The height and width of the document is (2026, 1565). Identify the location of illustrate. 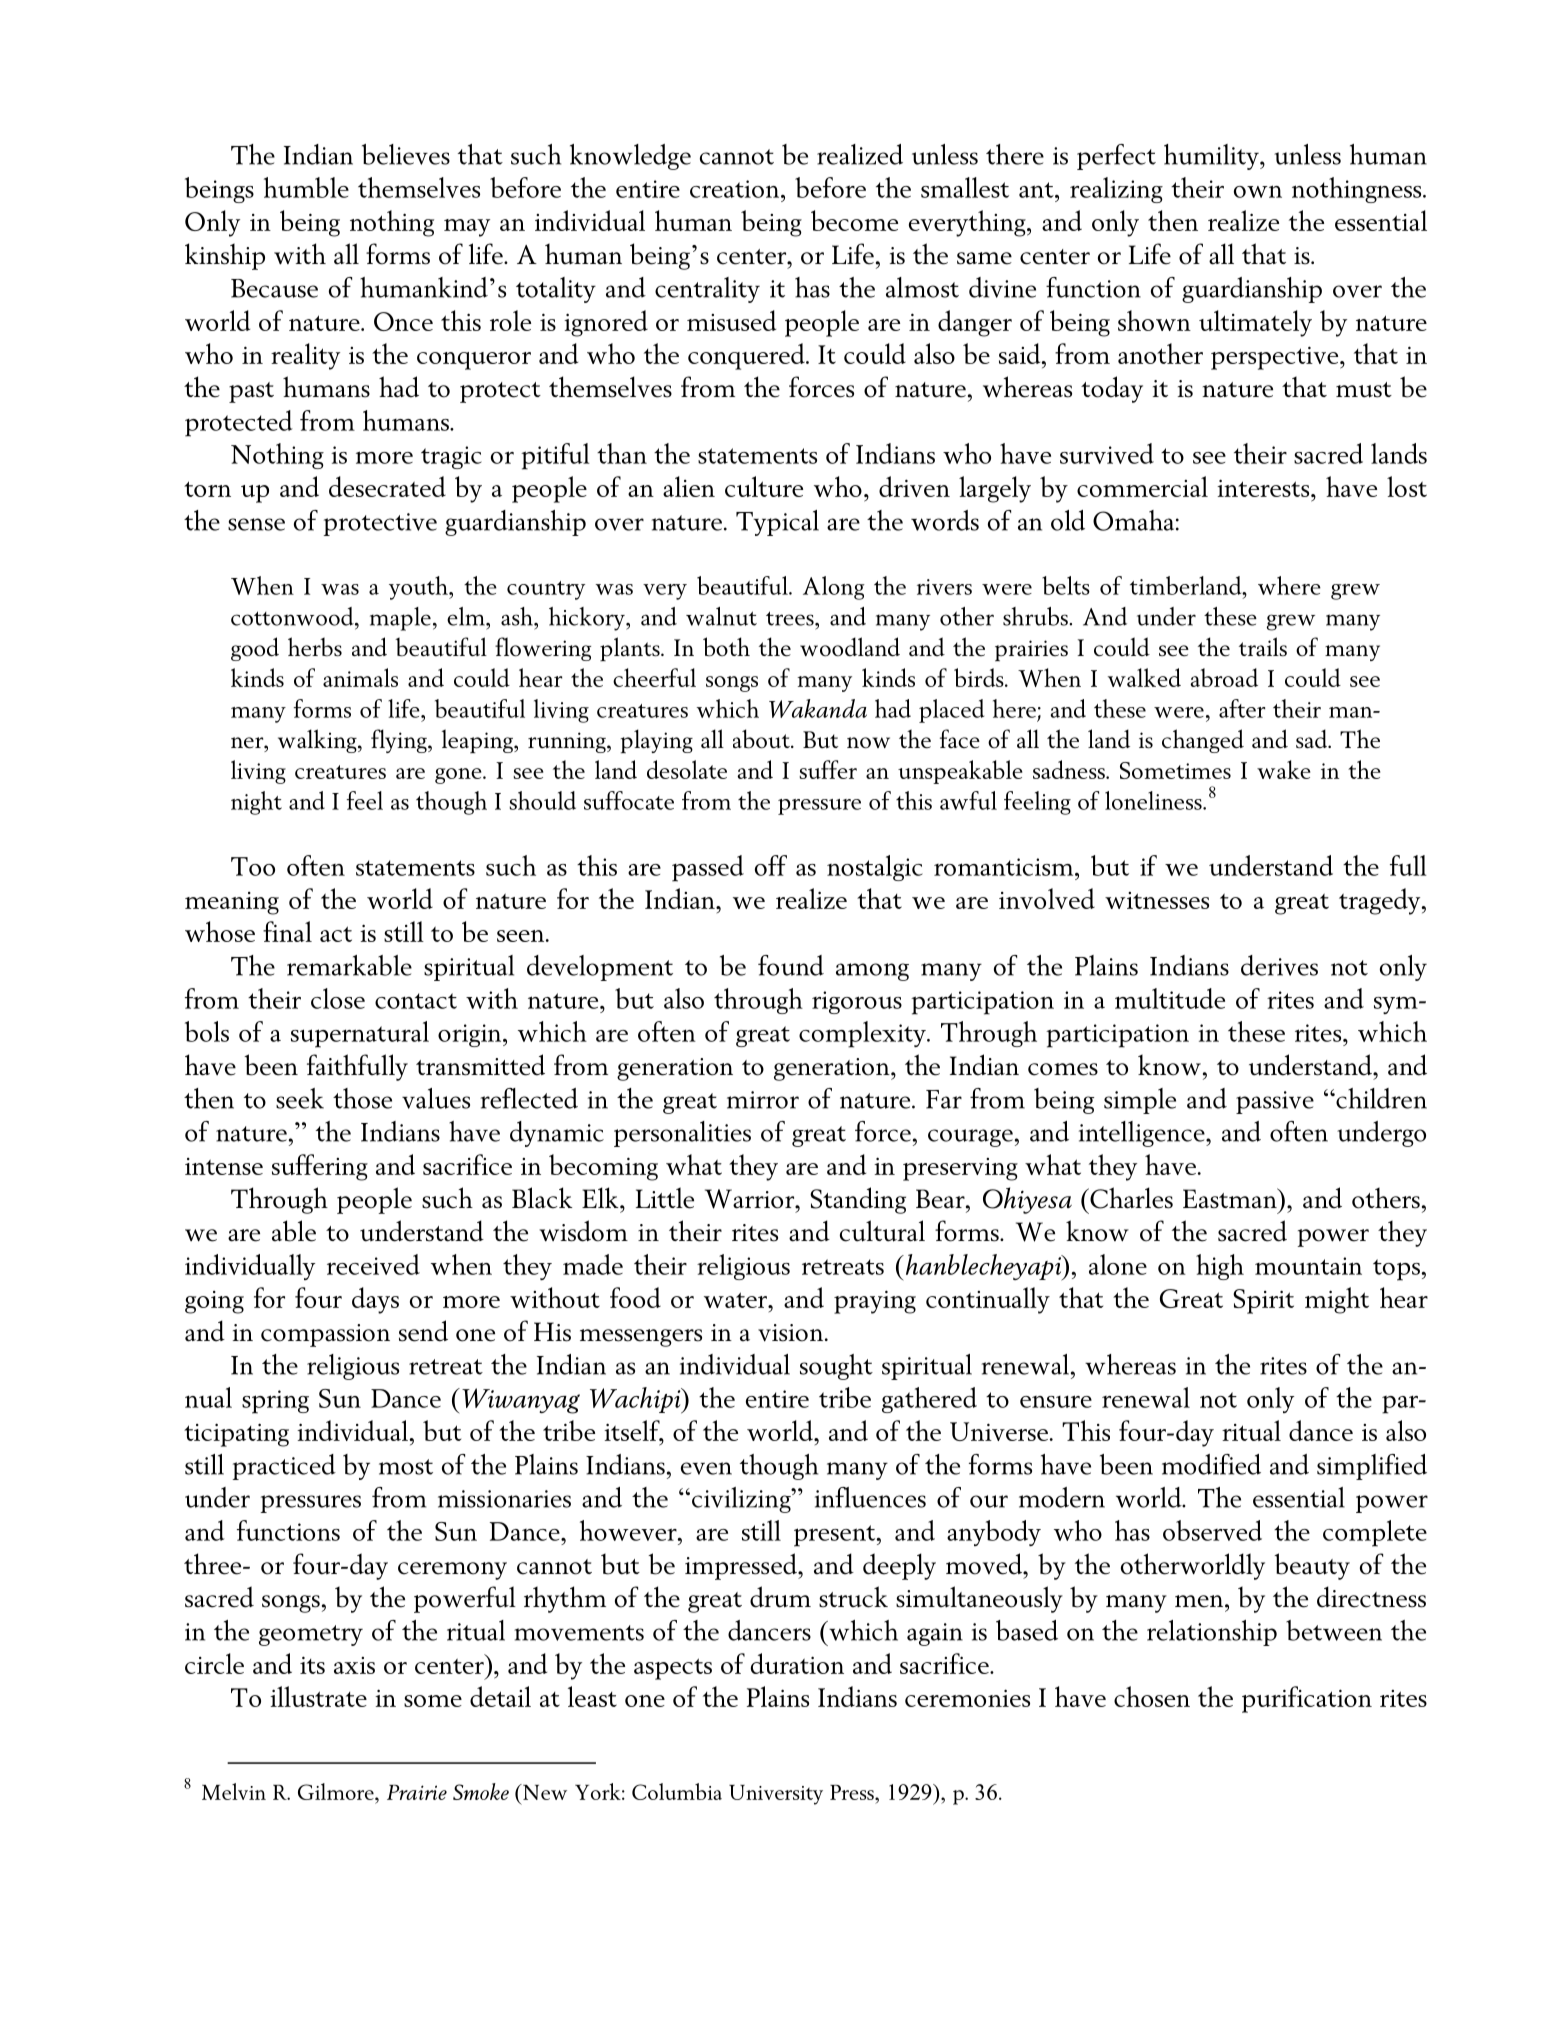
(318, 1696).
